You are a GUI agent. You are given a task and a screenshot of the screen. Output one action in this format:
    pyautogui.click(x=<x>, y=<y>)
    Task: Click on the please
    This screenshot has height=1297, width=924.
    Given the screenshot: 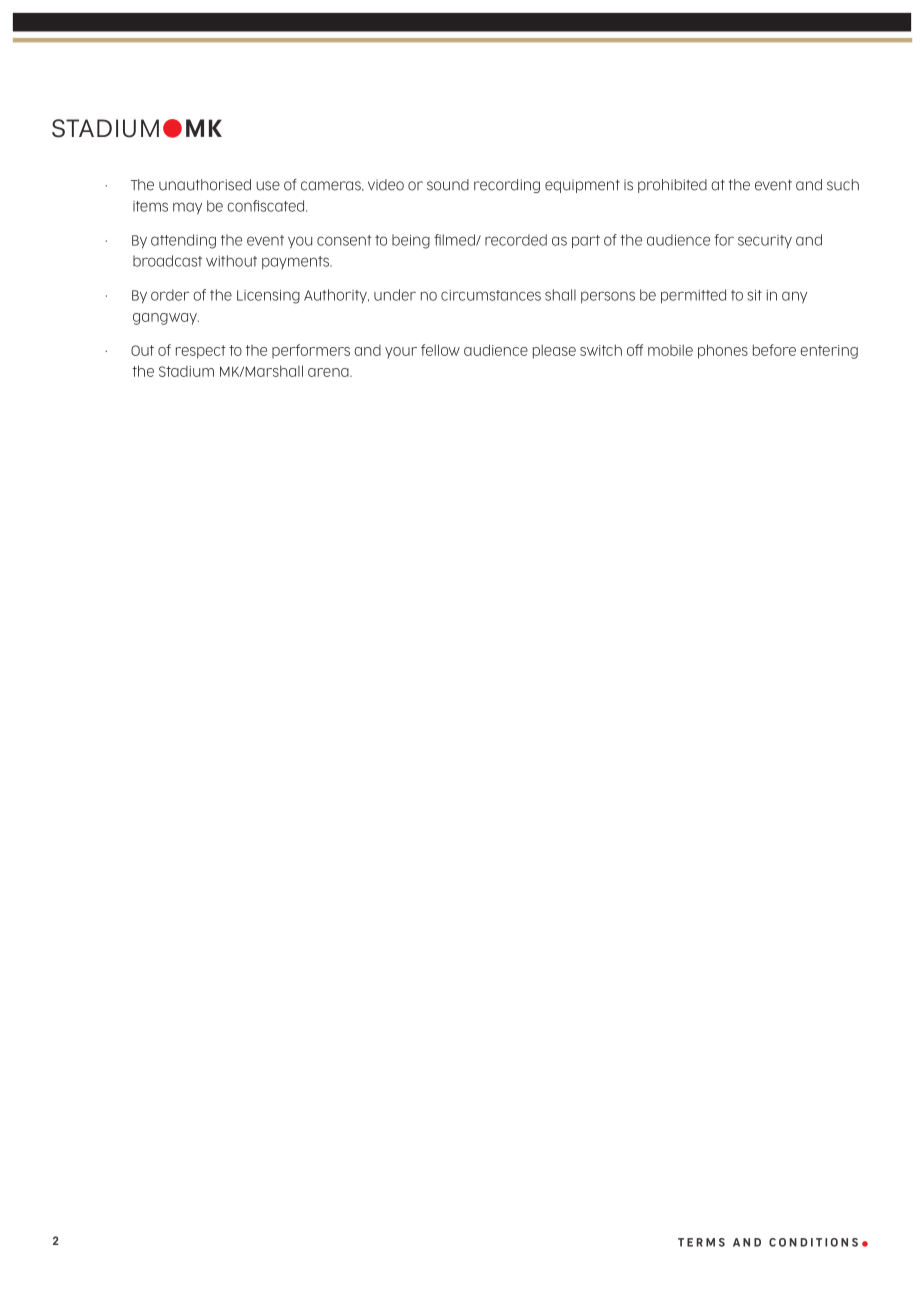 What is the action you would take?
    pyautogui.click(x=554, y=351)
